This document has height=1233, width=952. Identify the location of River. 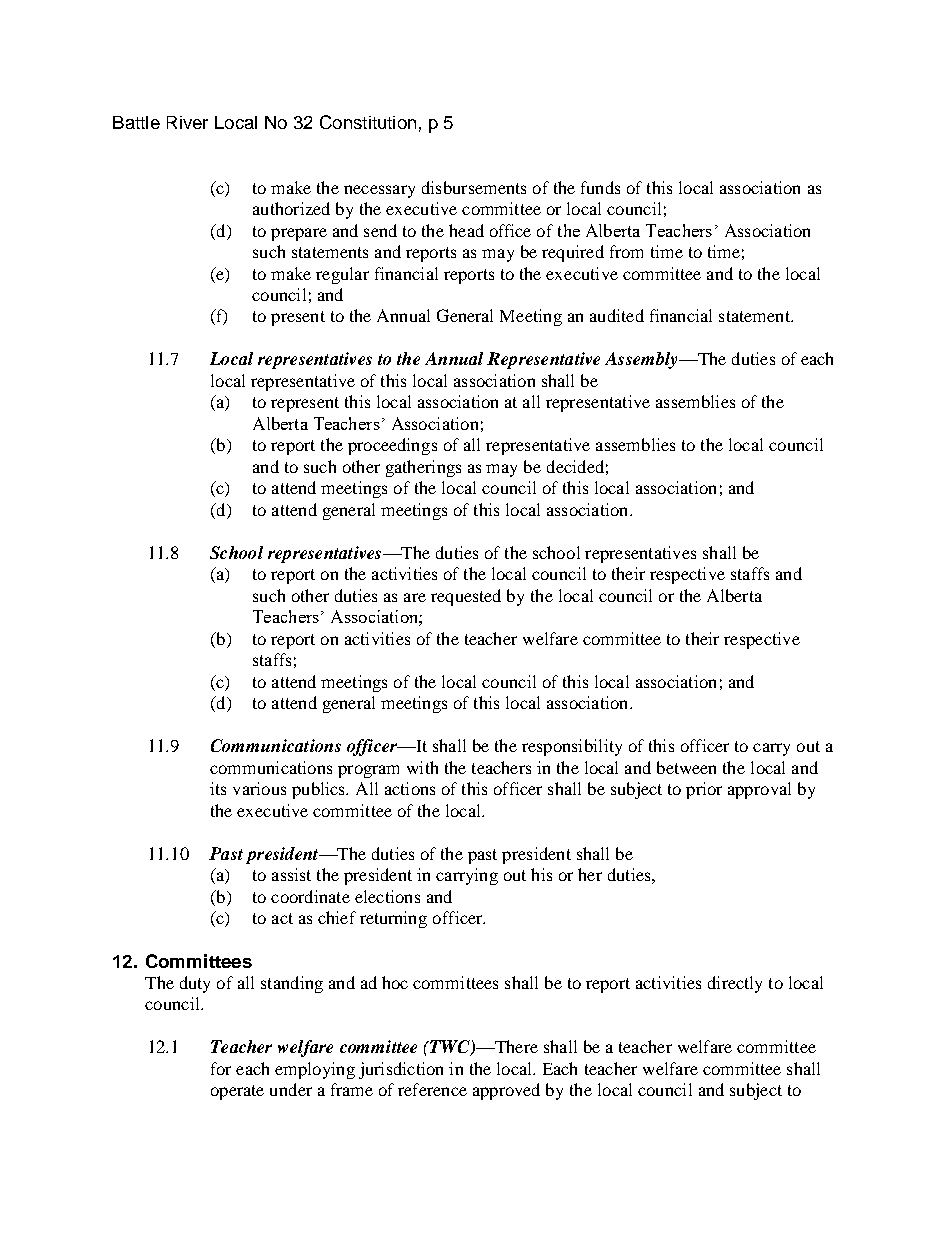
(187, 122).
